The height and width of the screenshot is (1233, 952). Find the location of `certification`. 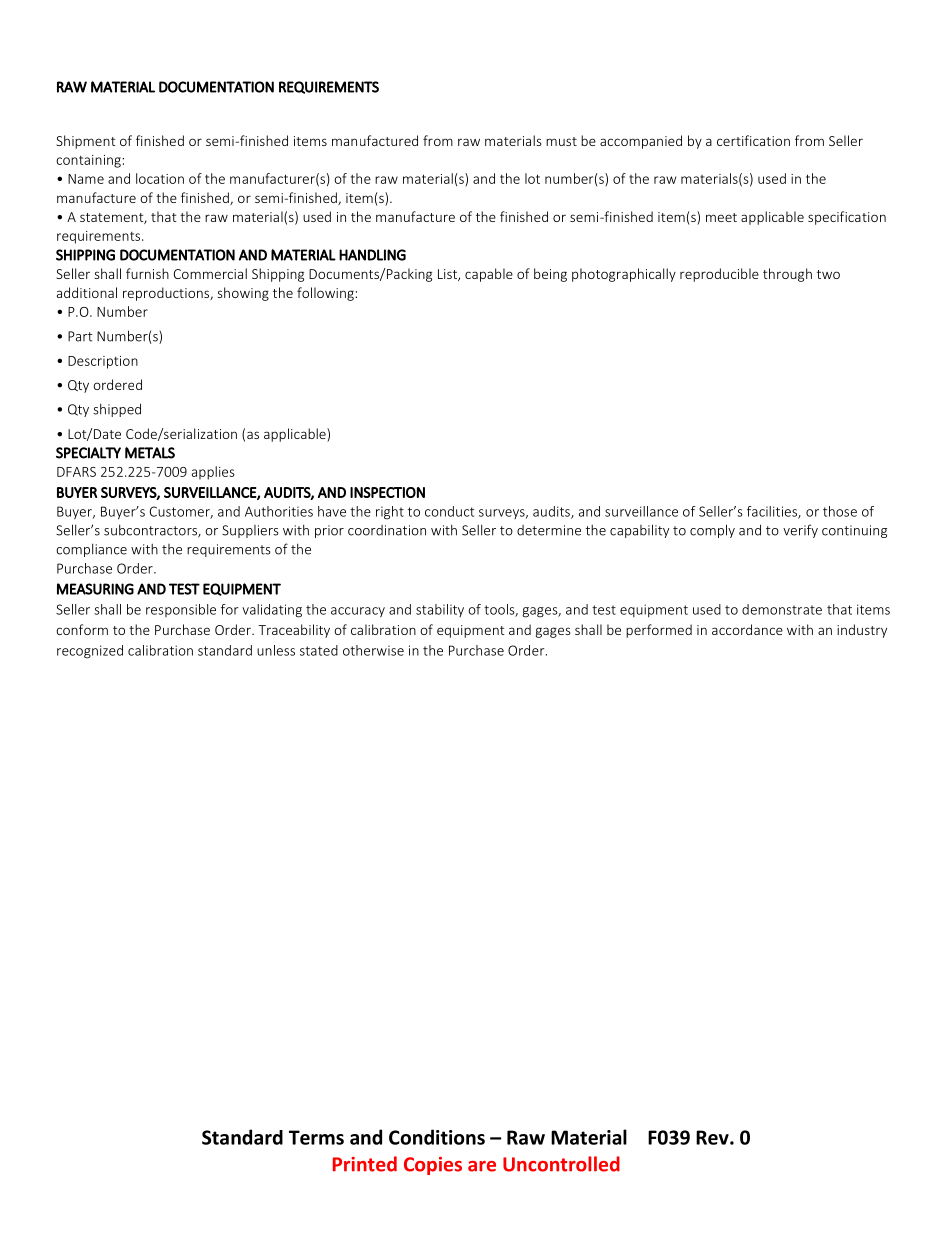

certification is located at coordinates (753, 140).
